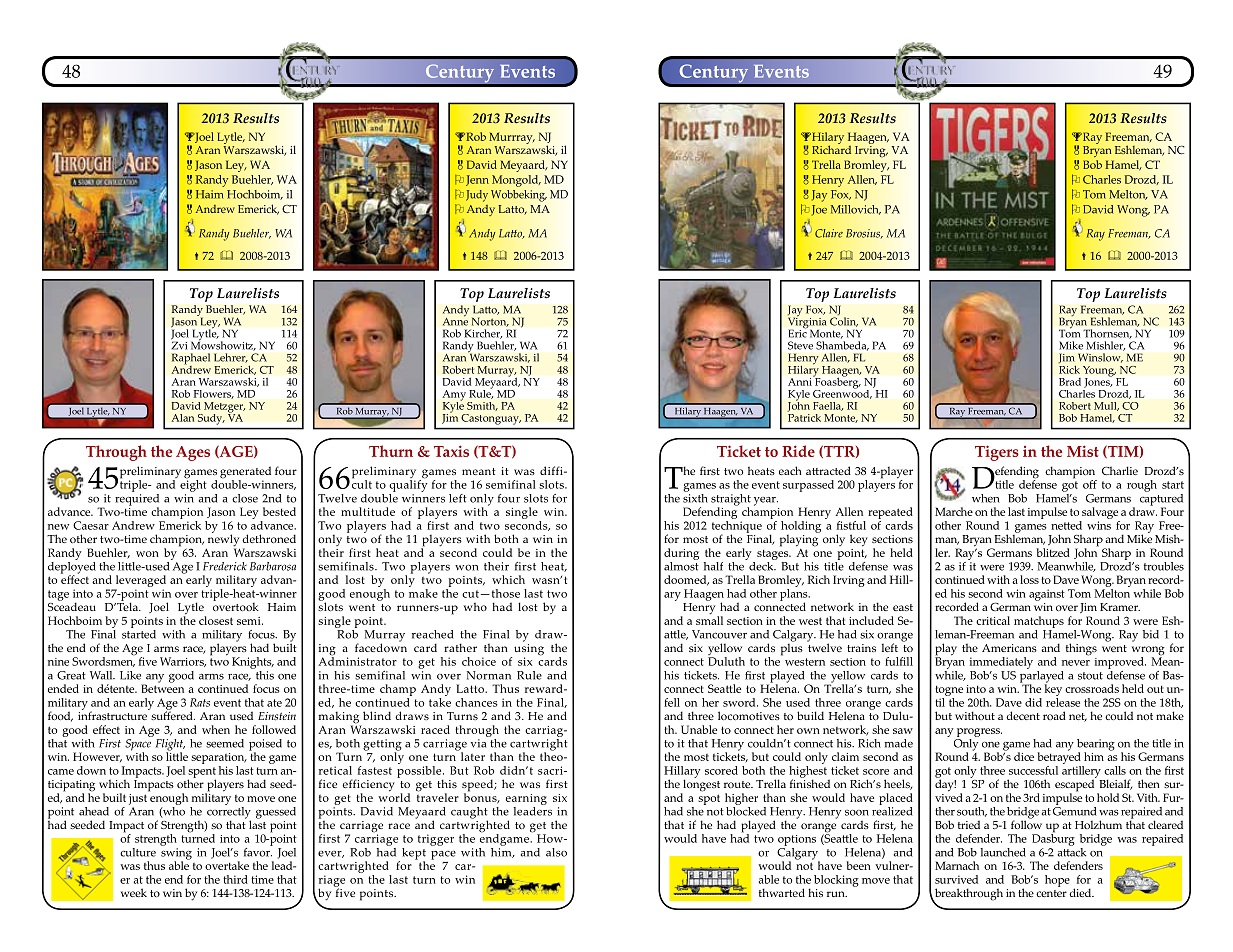  What do you see at coordinates (477, 196) in the screenshot?
I see `Judy` at bounding box center [477, 196].
